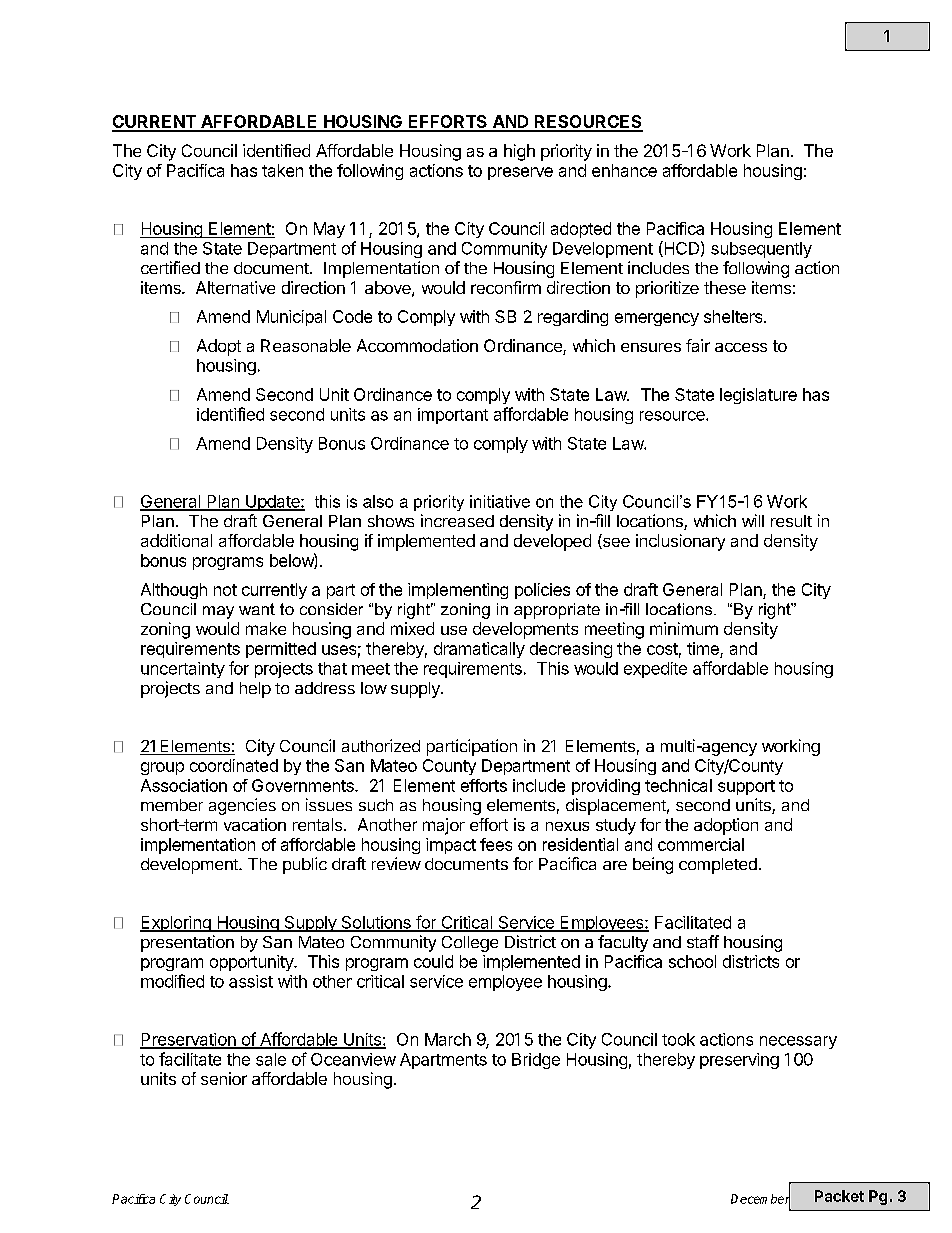 This screenshot has height=1233, width=952. I want to click on presentation, so click(187, 943).
